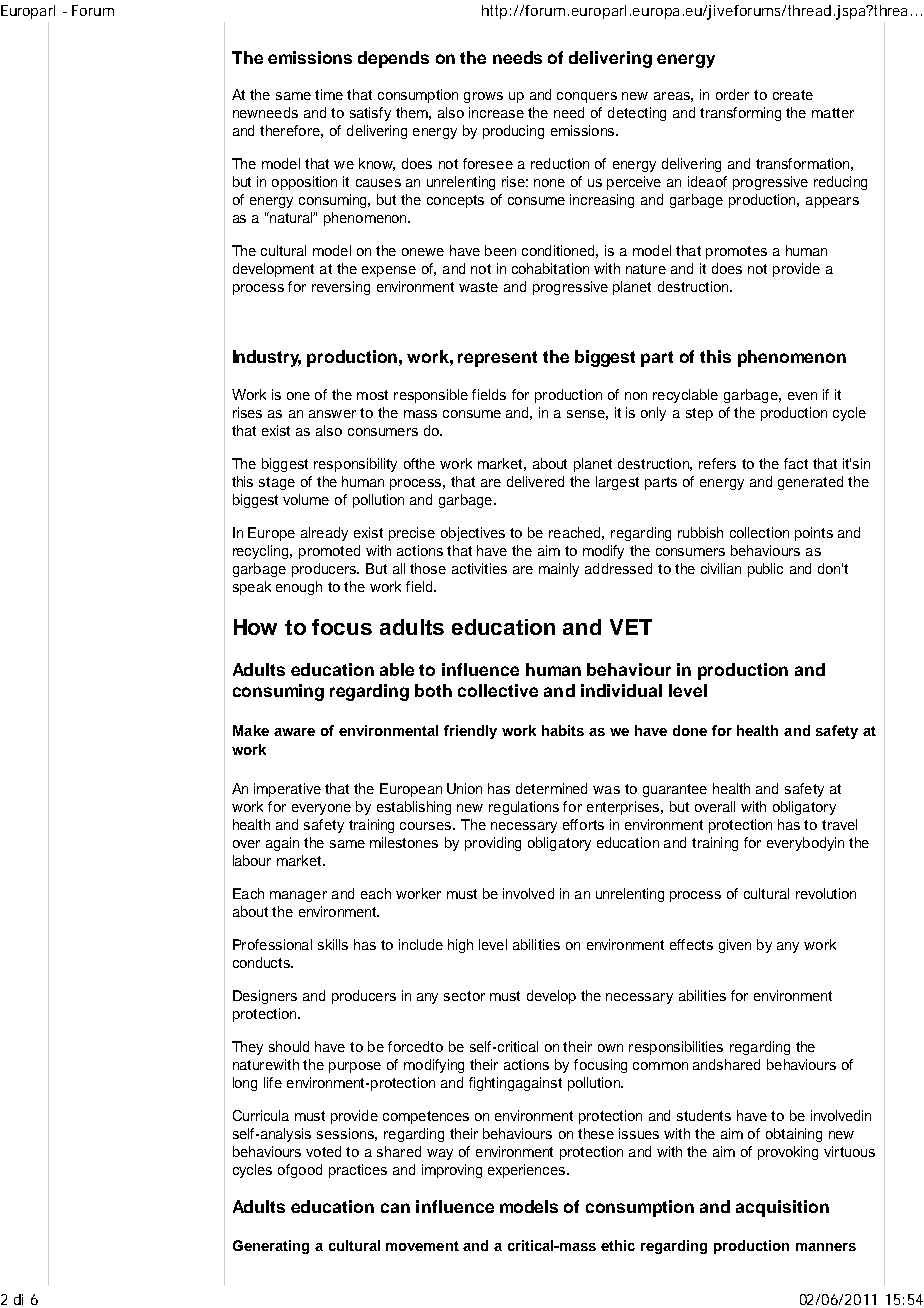 Image resolution: width=924 pixels, height=1308 pixels. I want to click on time, so click(329, 94).
